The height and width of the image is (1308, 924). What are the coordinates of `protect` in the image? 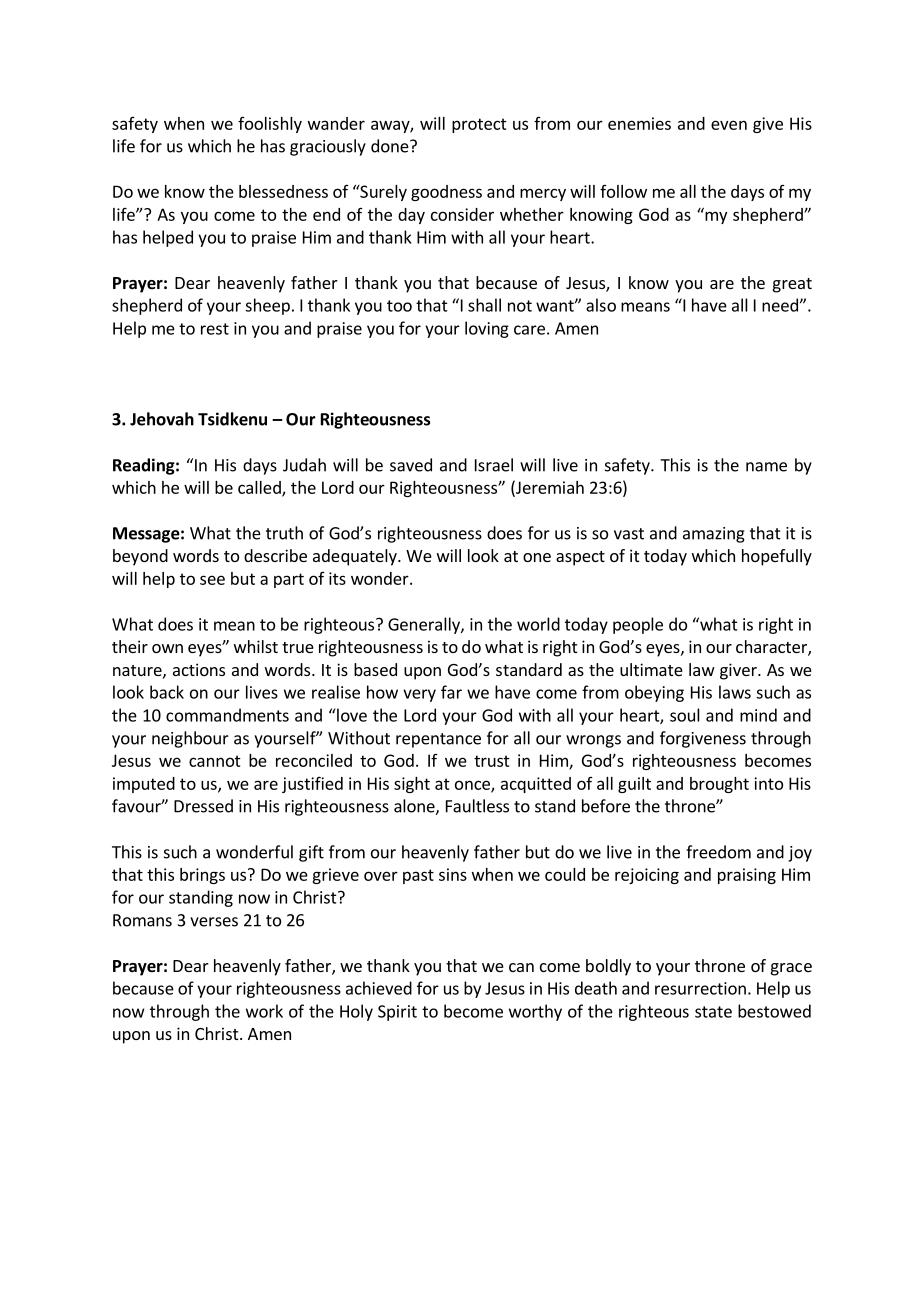 It's located at (479, 125).
